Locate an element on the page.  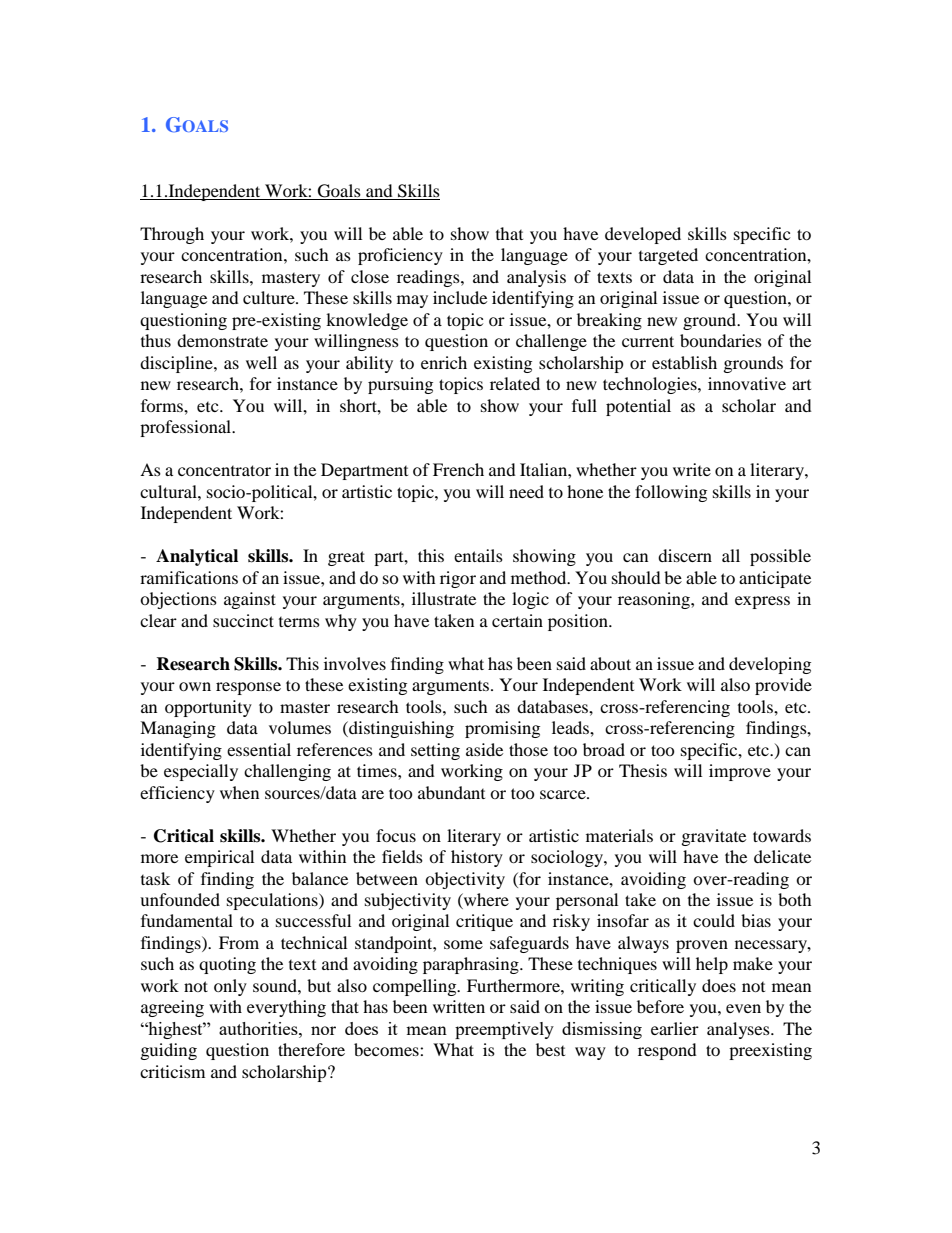
concentrator is located at coordinates (224, 470).
